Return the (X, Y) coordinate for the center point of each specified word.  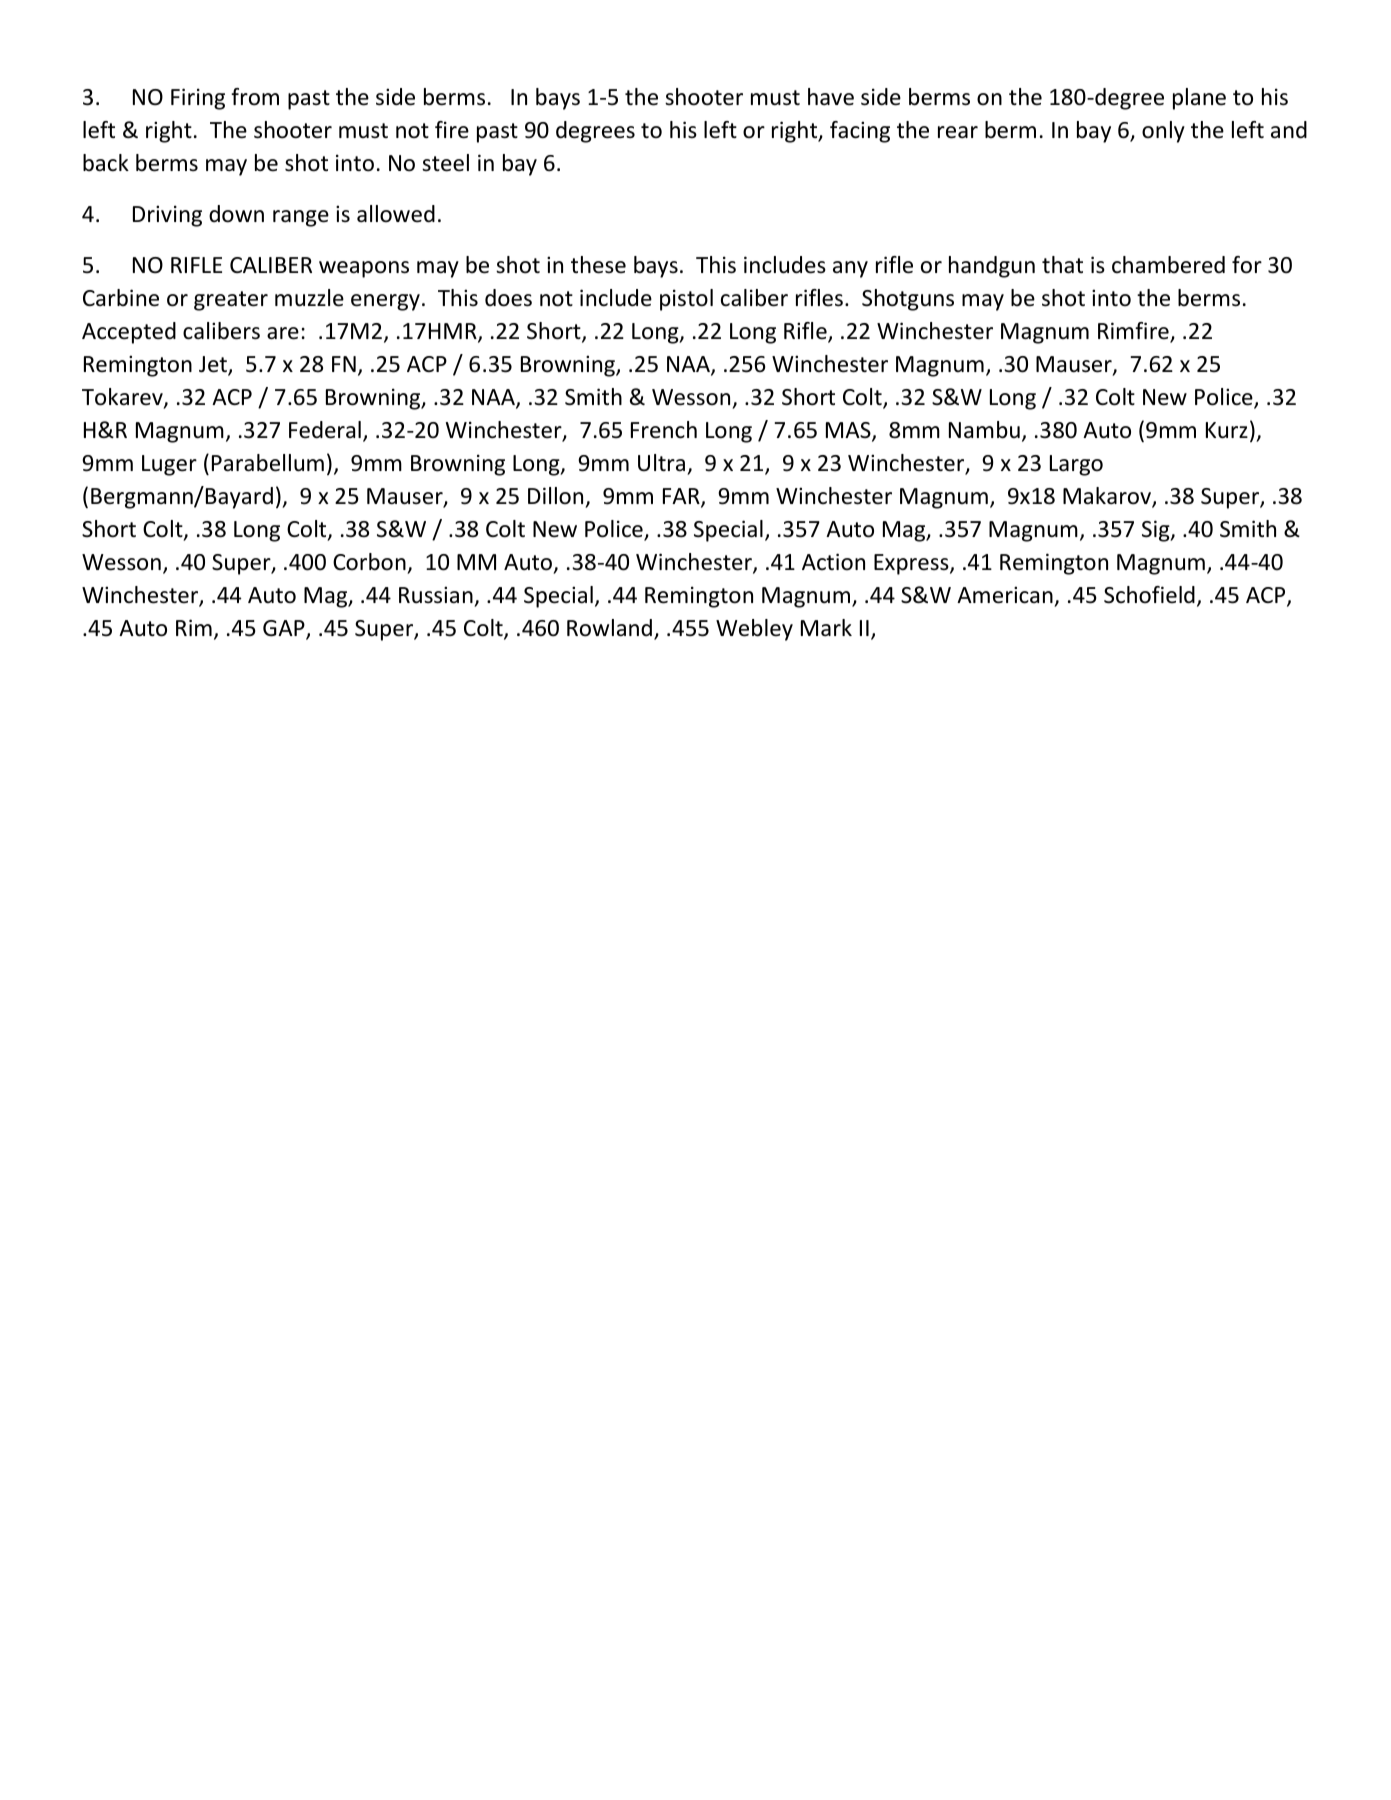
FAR (682, 497)
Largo (1076, 465)
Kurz (1227, 430)
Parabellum (268, 463)
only (1163, 132)
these (598, 265)
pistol (686, 300)
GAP (285, 629)
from (255, 97)
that (1062, 265)
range (301, 218)
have (831, 97)
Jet (214, 365)
